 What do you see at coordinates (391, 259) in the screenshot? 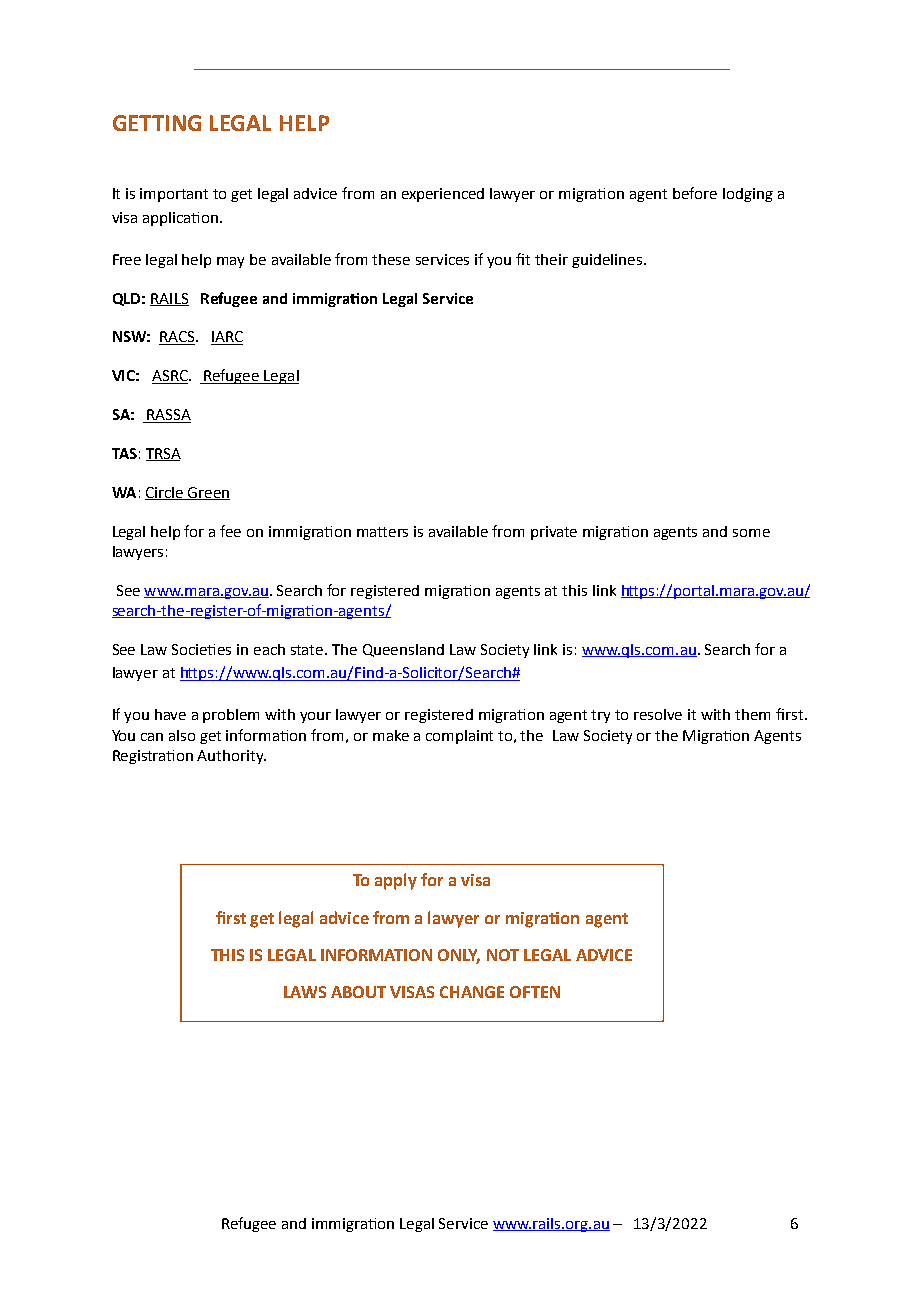
I see `these` at bounding box center [391, 259].
